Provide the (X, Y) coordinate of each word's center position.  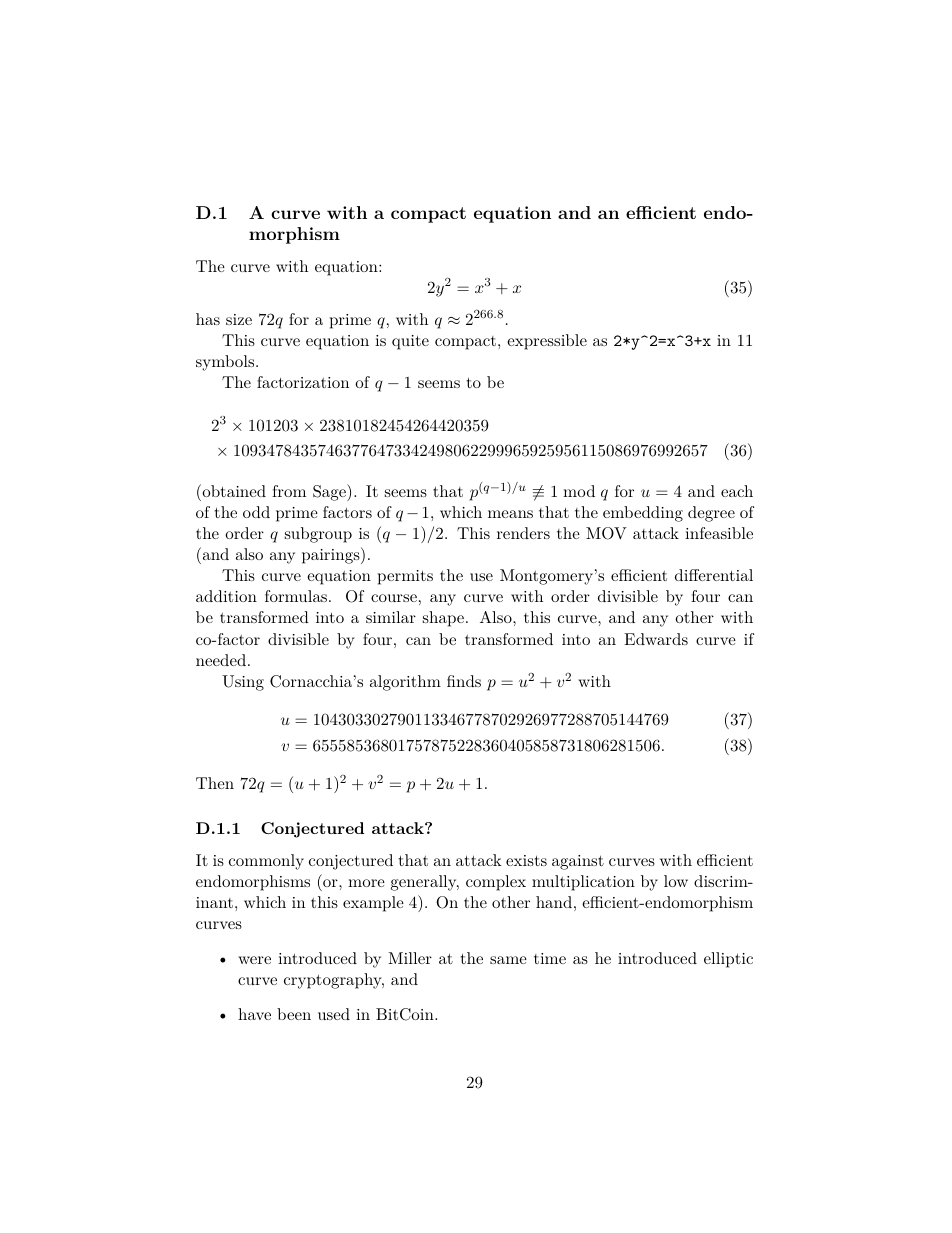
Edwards (656, 639)
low (676, 881)
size (239, 319)
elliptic (728, 960)
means (510, 514)
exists (526, 860)
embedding (643, 514)
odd (256, 512)
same (508, 960)
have (254, 1014)
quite (410, 342)
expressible (547, 342)
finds (464, 681)
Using (243, 683)
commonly (266, 862)
